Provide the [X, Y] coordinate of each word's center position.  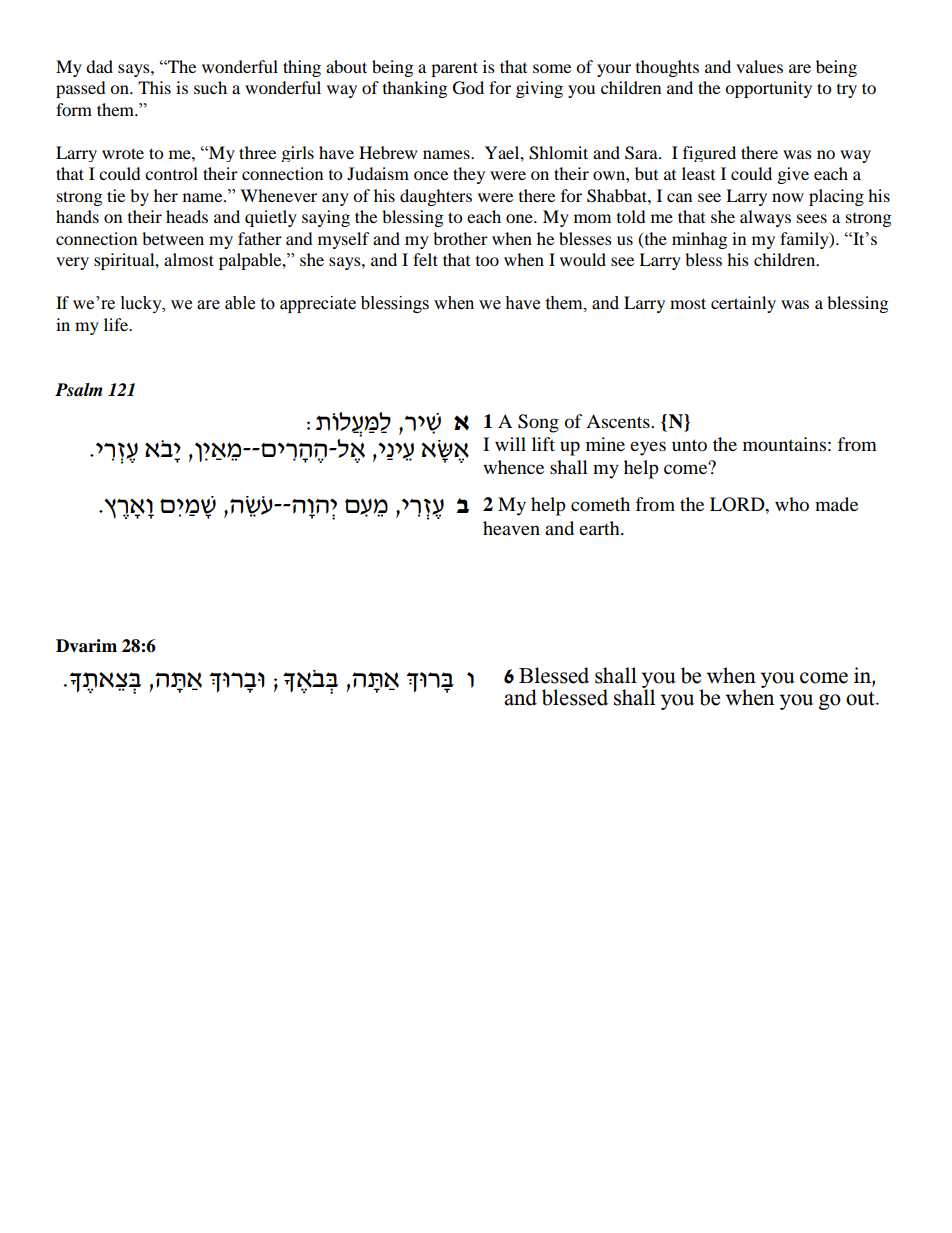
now [788, 197]
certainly [743, 304]
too [487, 261]
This [154, 87]
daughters [436, 197]
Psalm [79, 390]
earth [600, 528]
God [468, 88]
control [171, 173]
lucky [142, 304]
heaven [511, 528]
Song [538, 423]
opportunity [768, 89]
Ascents [619, 421]
